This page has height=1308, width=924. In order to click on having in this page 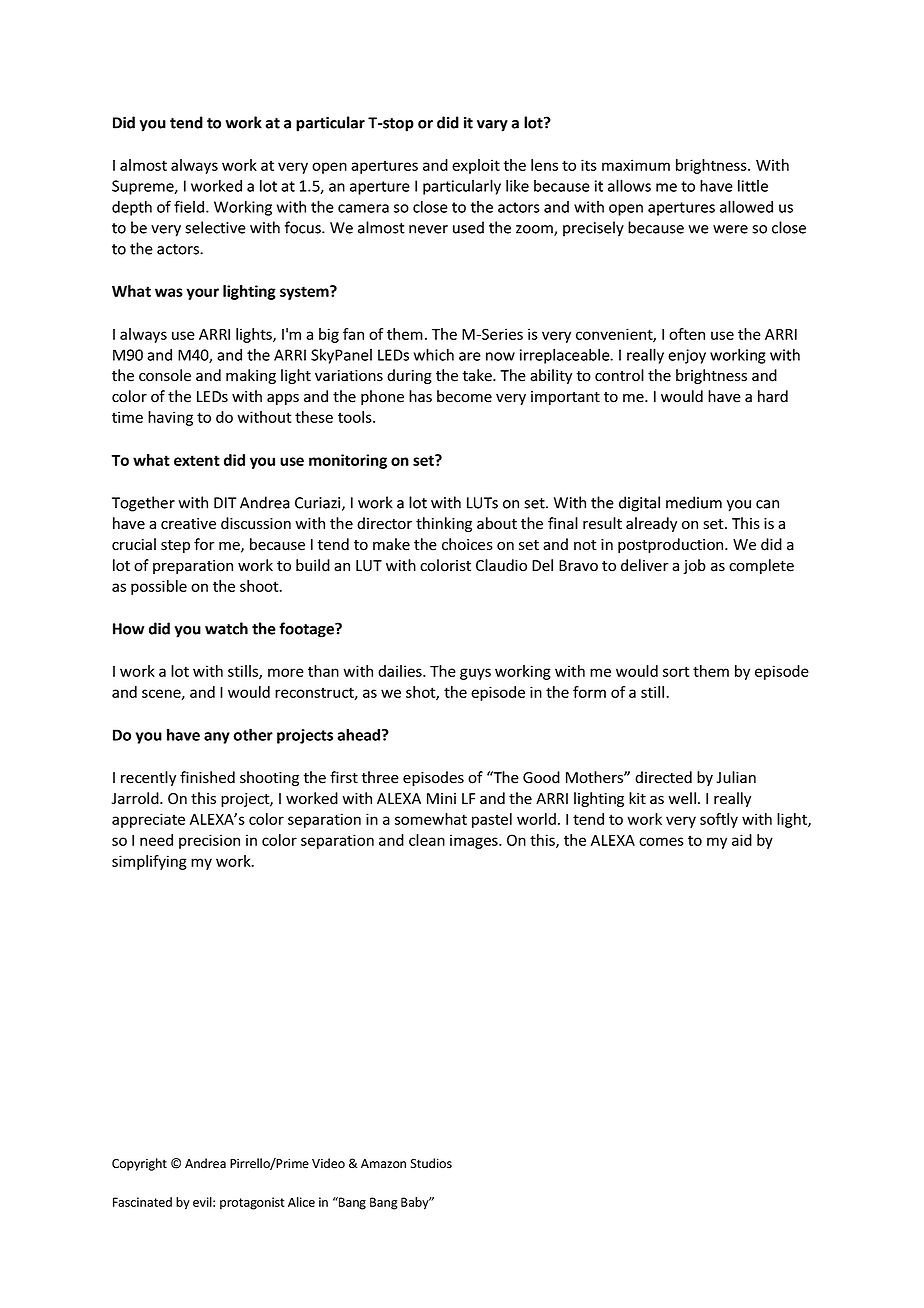, I will do `click(170, 418)`.
